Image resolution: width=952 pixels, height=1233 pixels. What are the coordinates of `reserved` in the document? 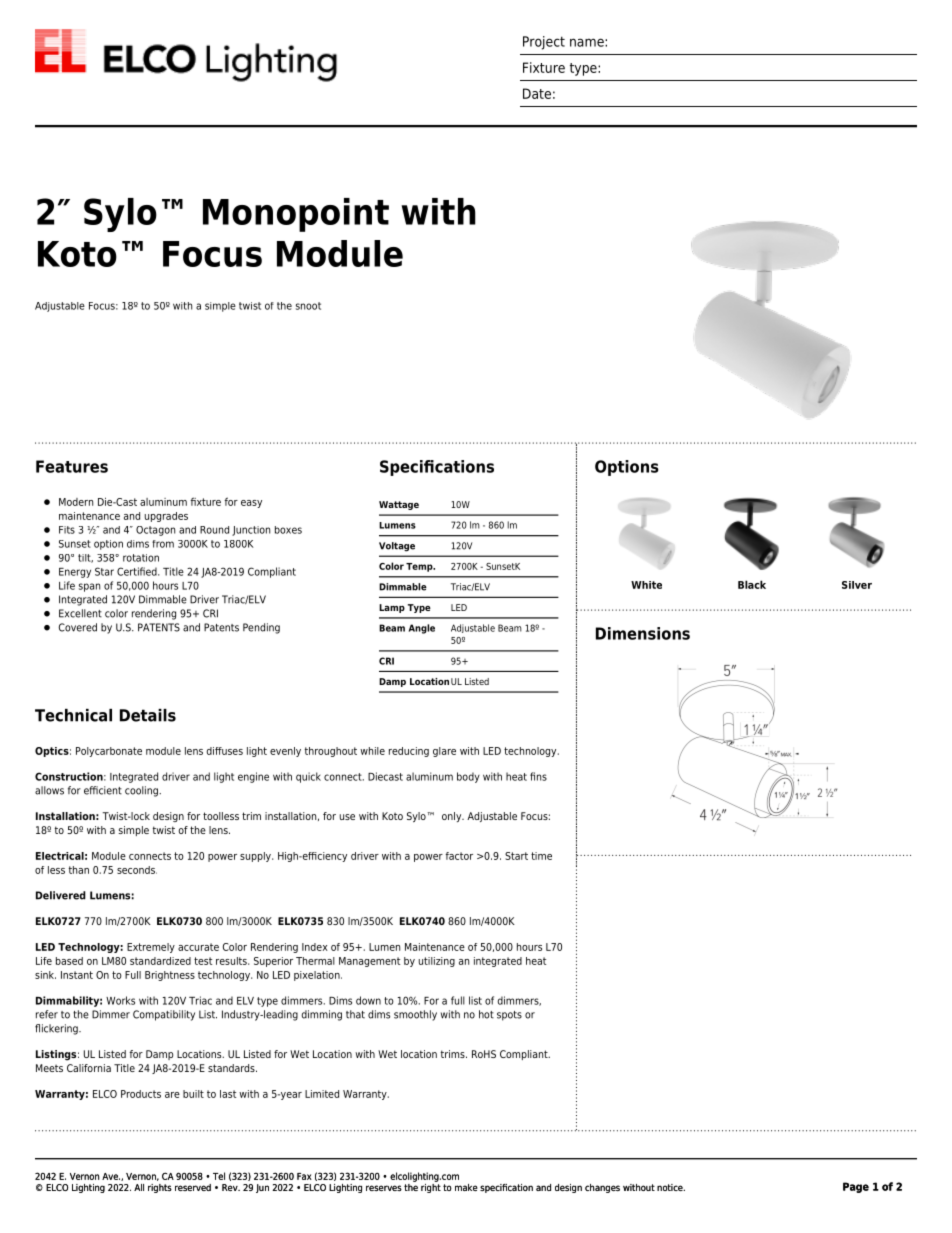 It's located at (193, 1187).
